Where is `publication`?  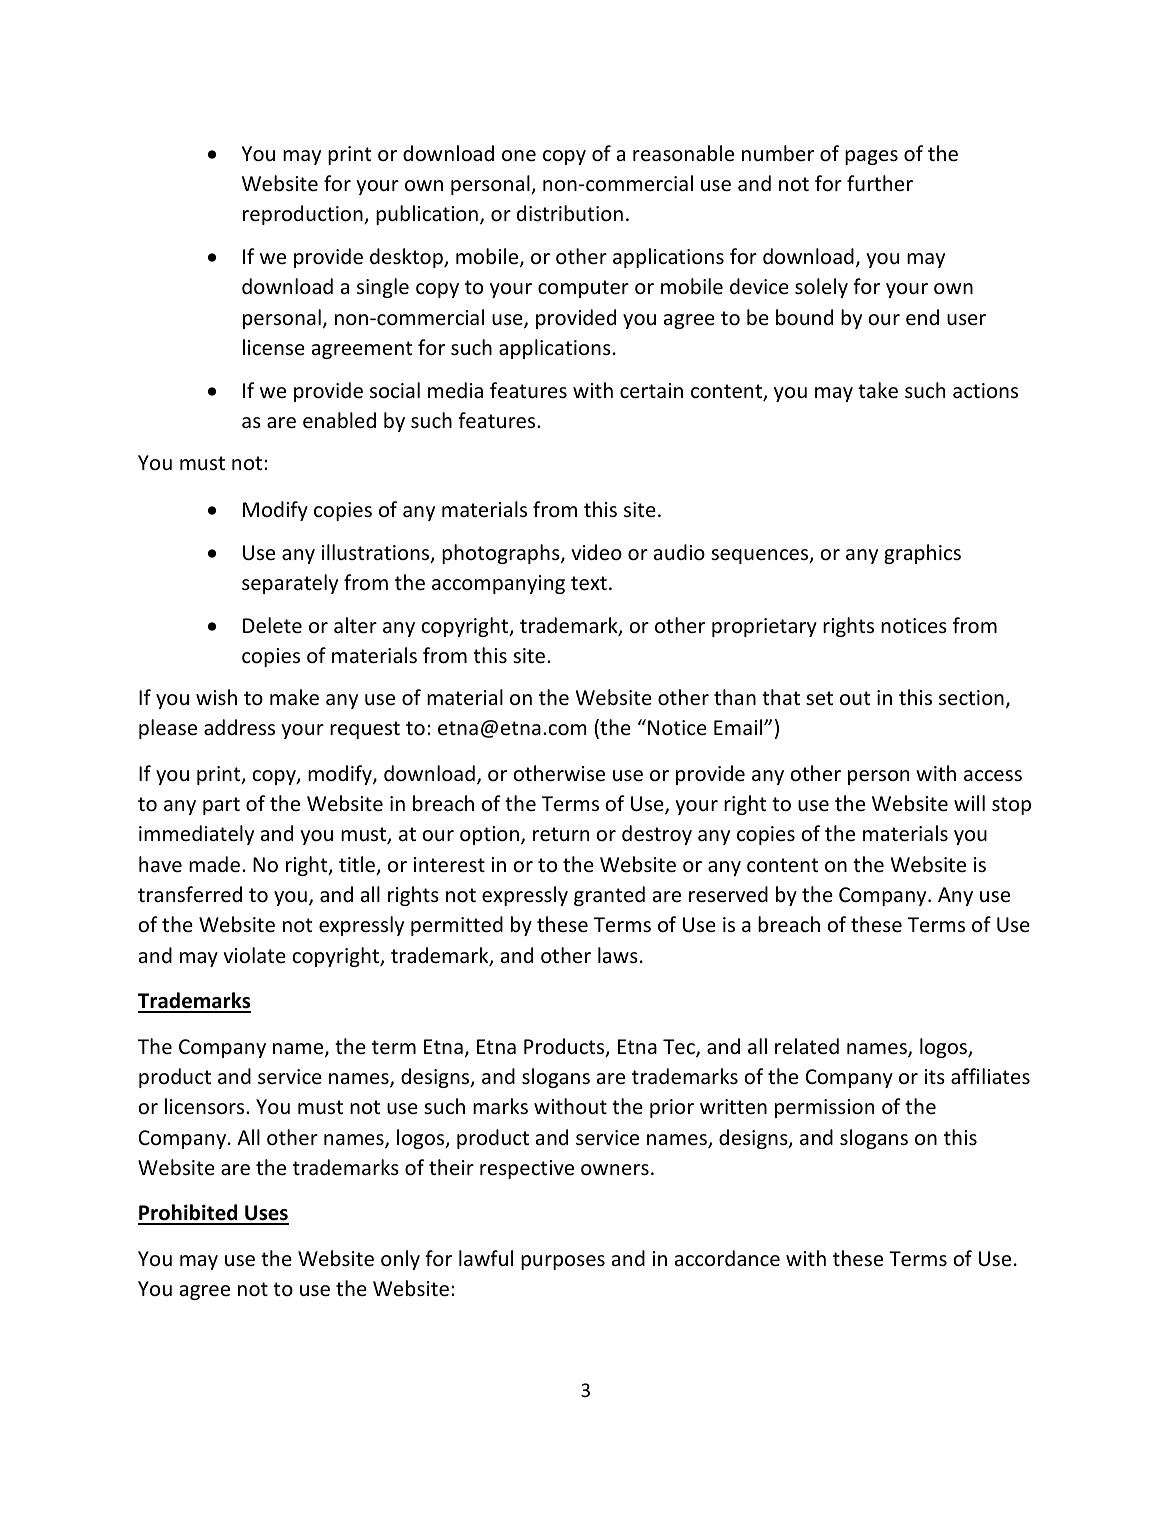
publication is located at coordinates (427, 215).
